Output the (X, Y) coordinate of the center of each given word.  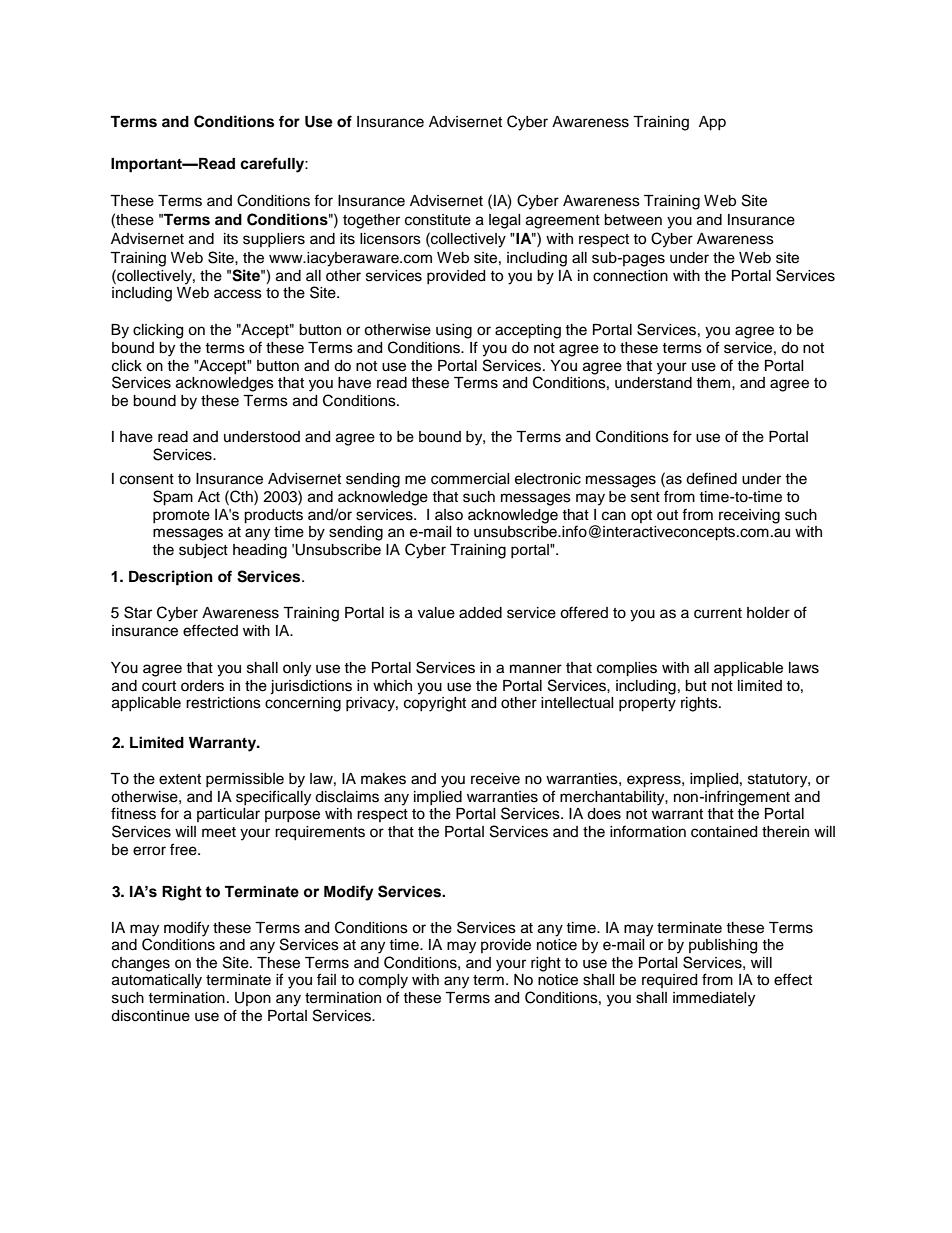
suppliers (274, 240)
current (718, 613)
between (633, 220)
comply (383, 981)
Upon (253, 999)
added (480, 613)
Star (138, 612)
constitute (438, 220)
